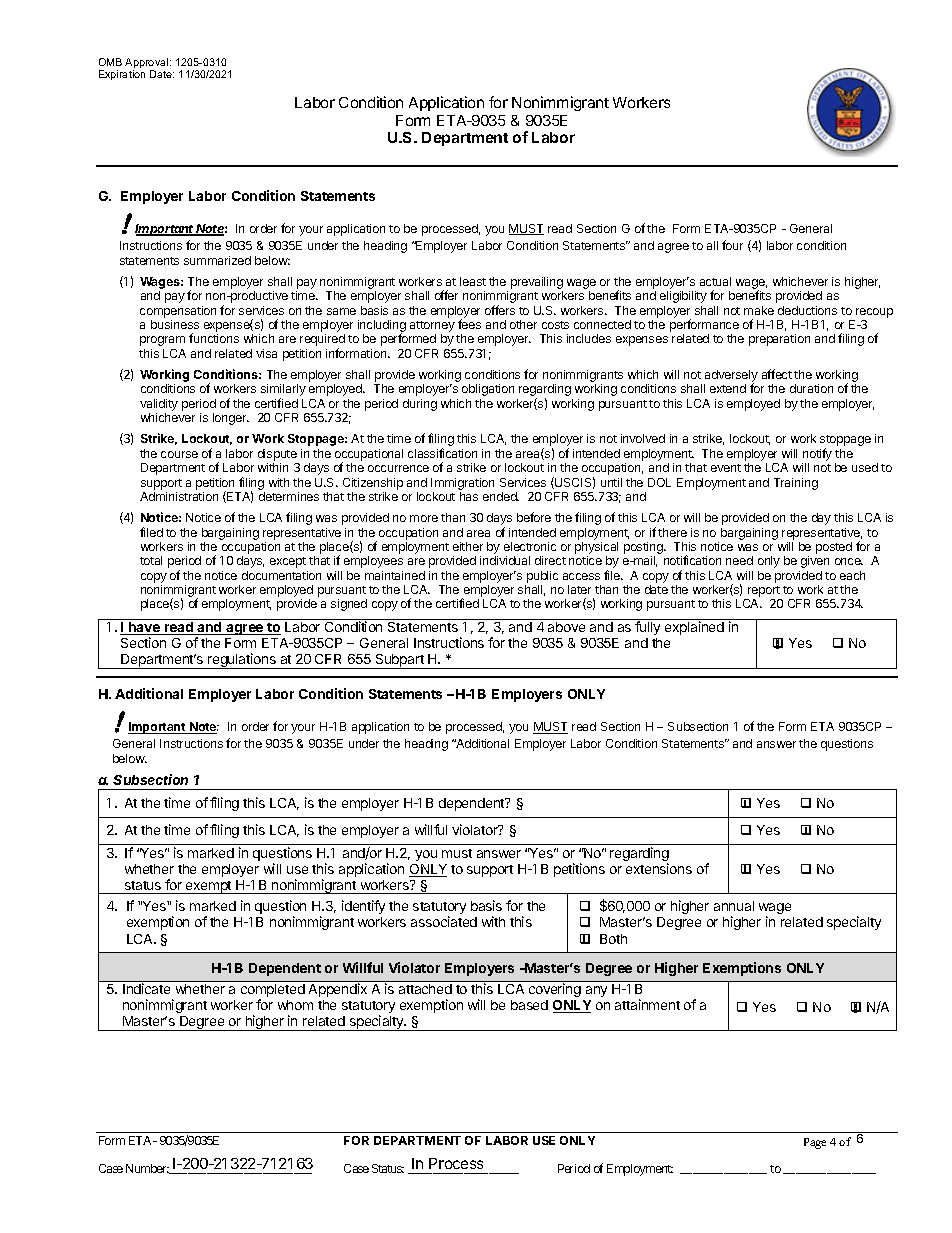 The height and width of the image is (1233, 952). Describe the element at coordinates (529, 1005) in the image. I see `based` at that location.
